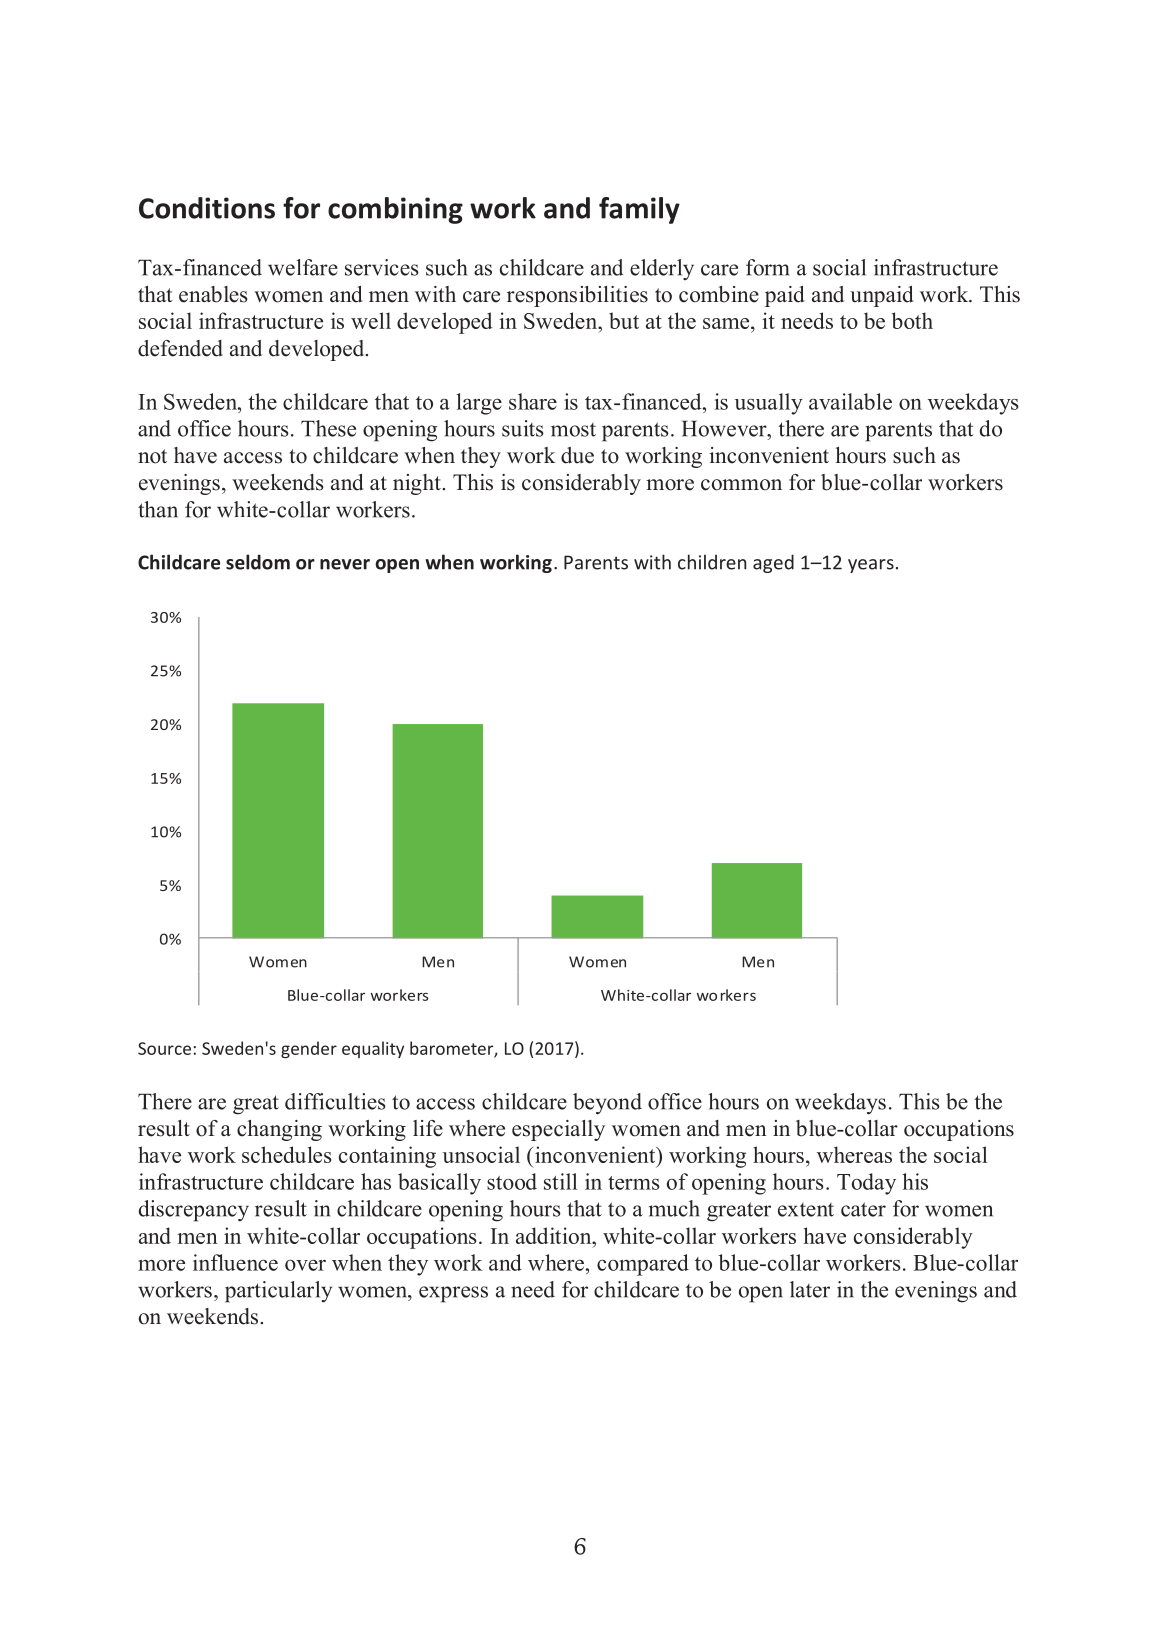  I want to click on form, so click(767, 267).
